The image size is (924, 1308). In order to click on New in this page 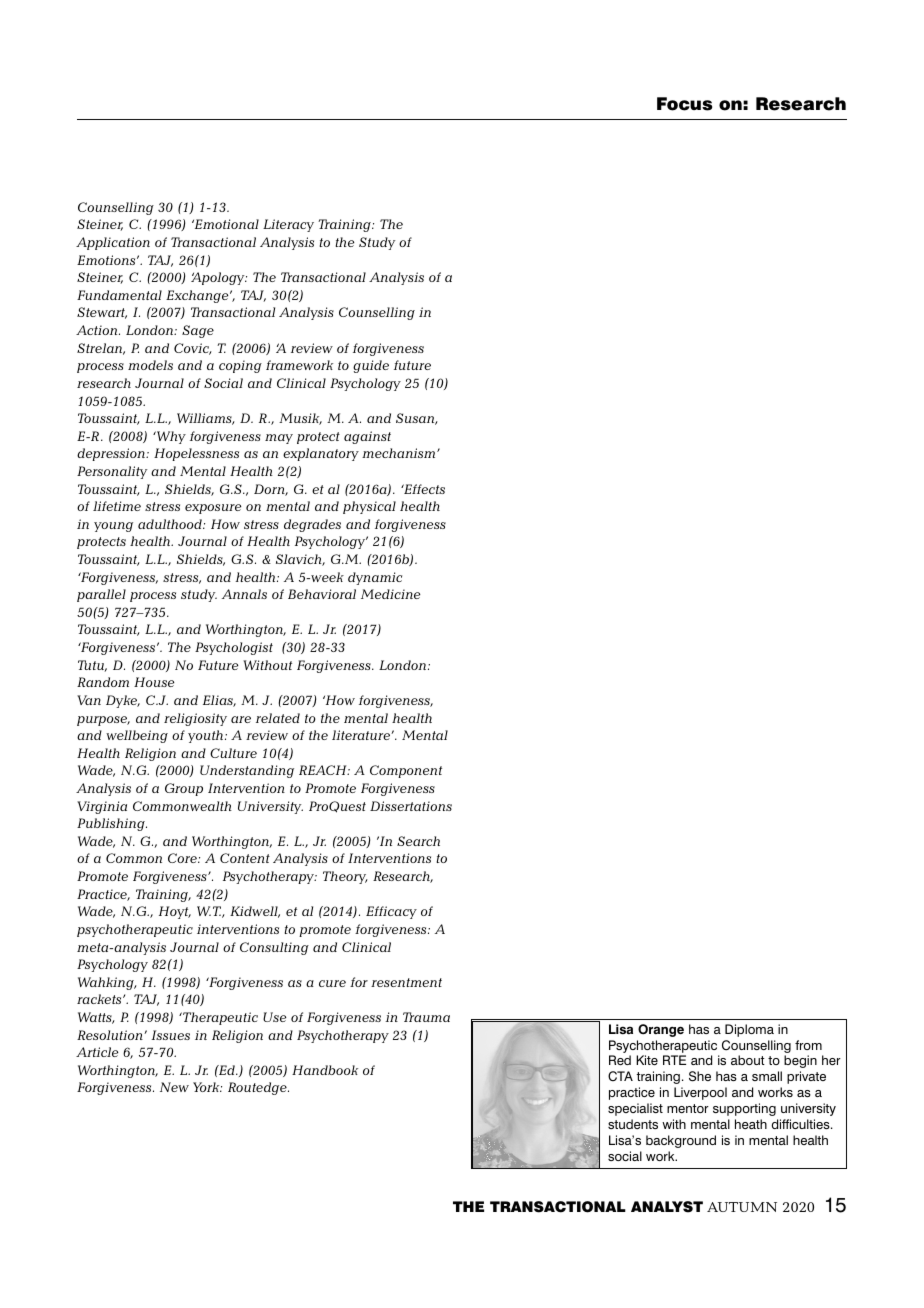, I will do `click(174, 1087)`.
